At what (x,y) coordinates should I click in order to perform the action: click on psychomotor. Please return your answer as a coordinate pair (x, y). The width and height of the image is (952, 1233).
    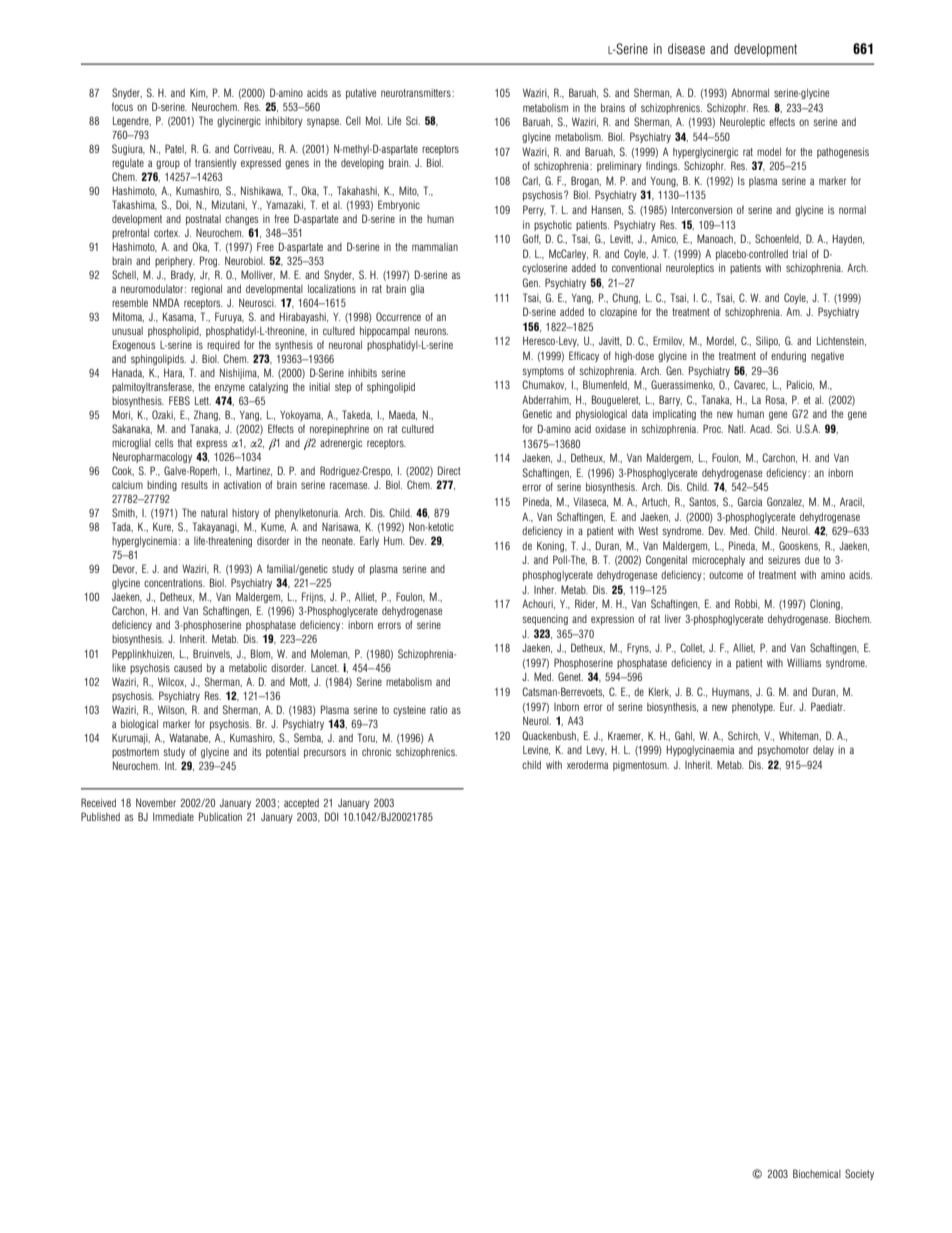
    Looking at the image, I should click on (783, 751).
